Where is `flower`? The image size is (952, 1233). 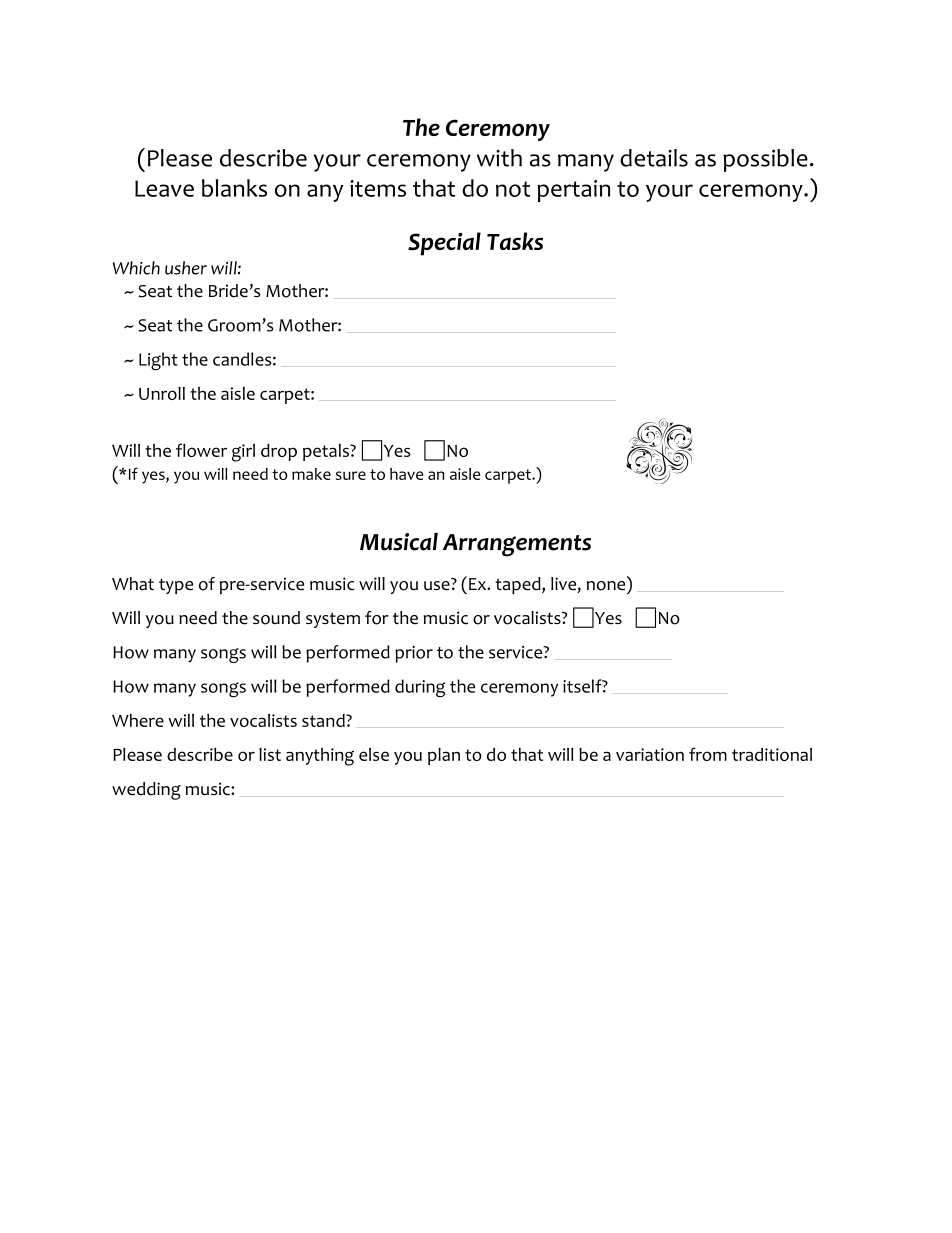
flower is located at coordinates (201, 450).
